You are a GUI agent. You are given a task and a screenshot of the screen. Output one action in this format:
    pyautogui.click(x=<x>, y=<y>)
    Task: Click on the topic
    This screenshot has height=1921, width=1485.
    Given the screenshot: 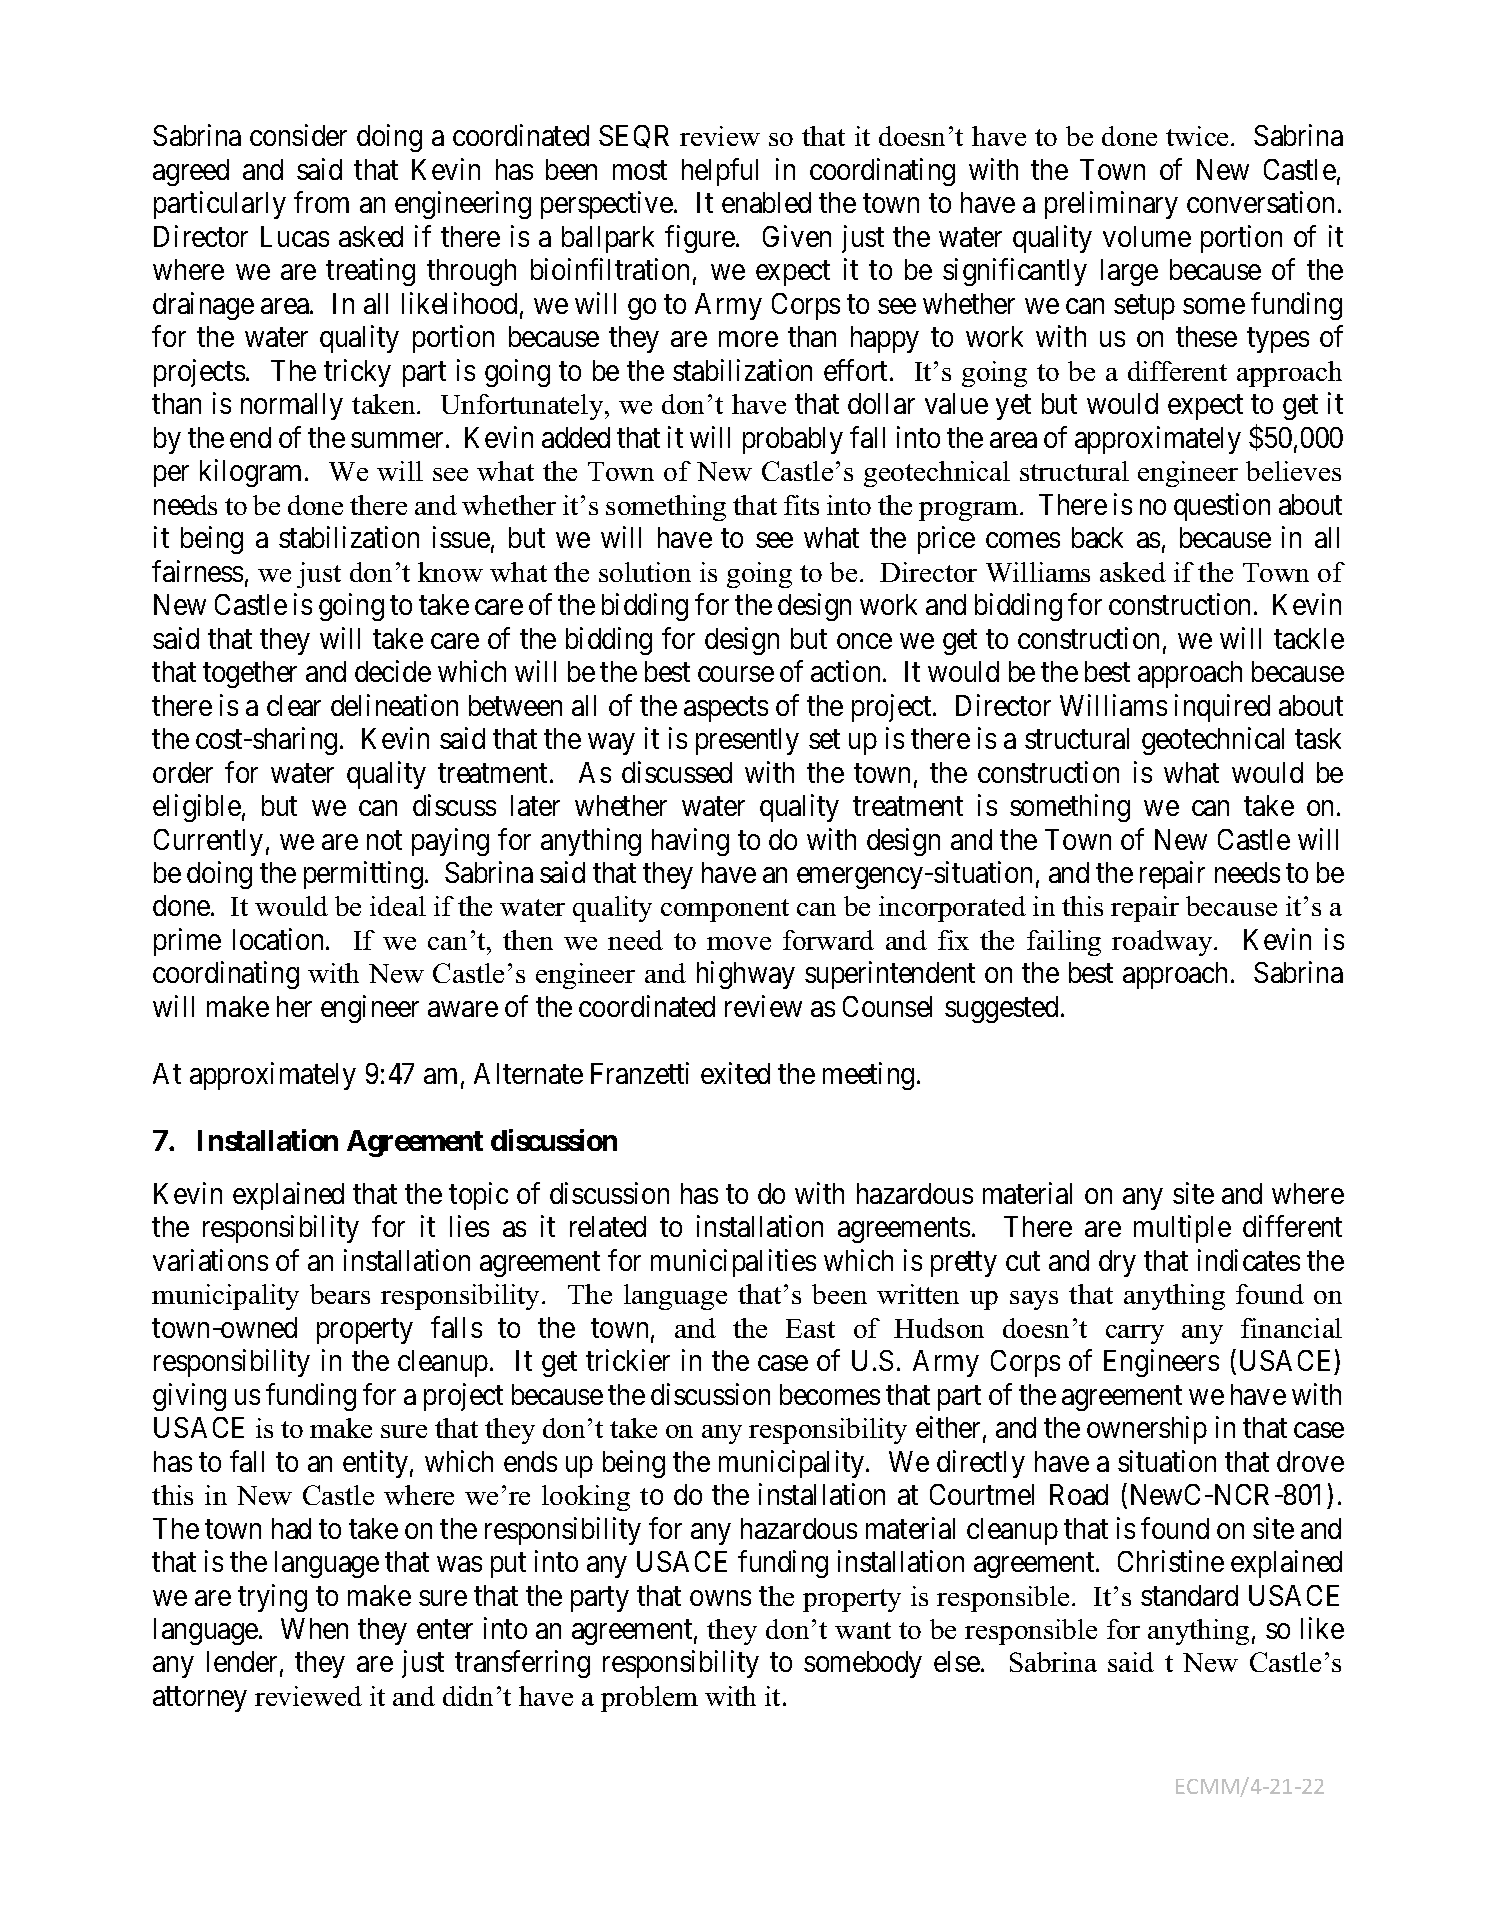 What is the action you would take?
    pyautogui.click(x=478, y=1196)
